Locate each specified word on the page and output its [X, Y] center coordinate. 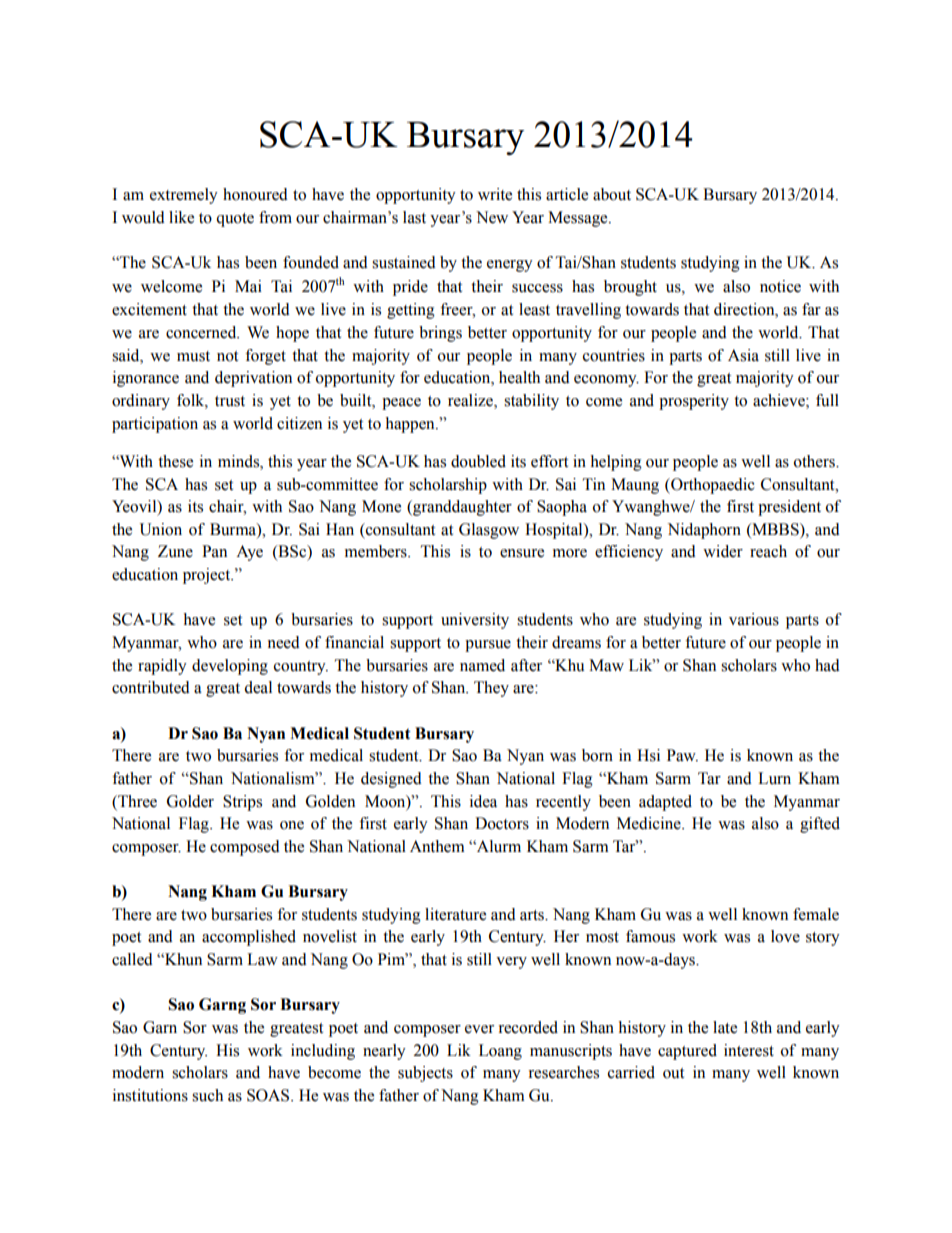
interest [749, 1050]
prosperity [694, 402]
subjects [425, 1074]
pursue [488, 646]
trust [230, 401]
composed [245, 848]
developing [230, 667]
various [754, 619]
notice [780, 286]
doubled [478, 461]
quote [235, 220]
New [492, 217]
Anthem [437, 846]
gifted [820, 825]
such [207, 1095]
